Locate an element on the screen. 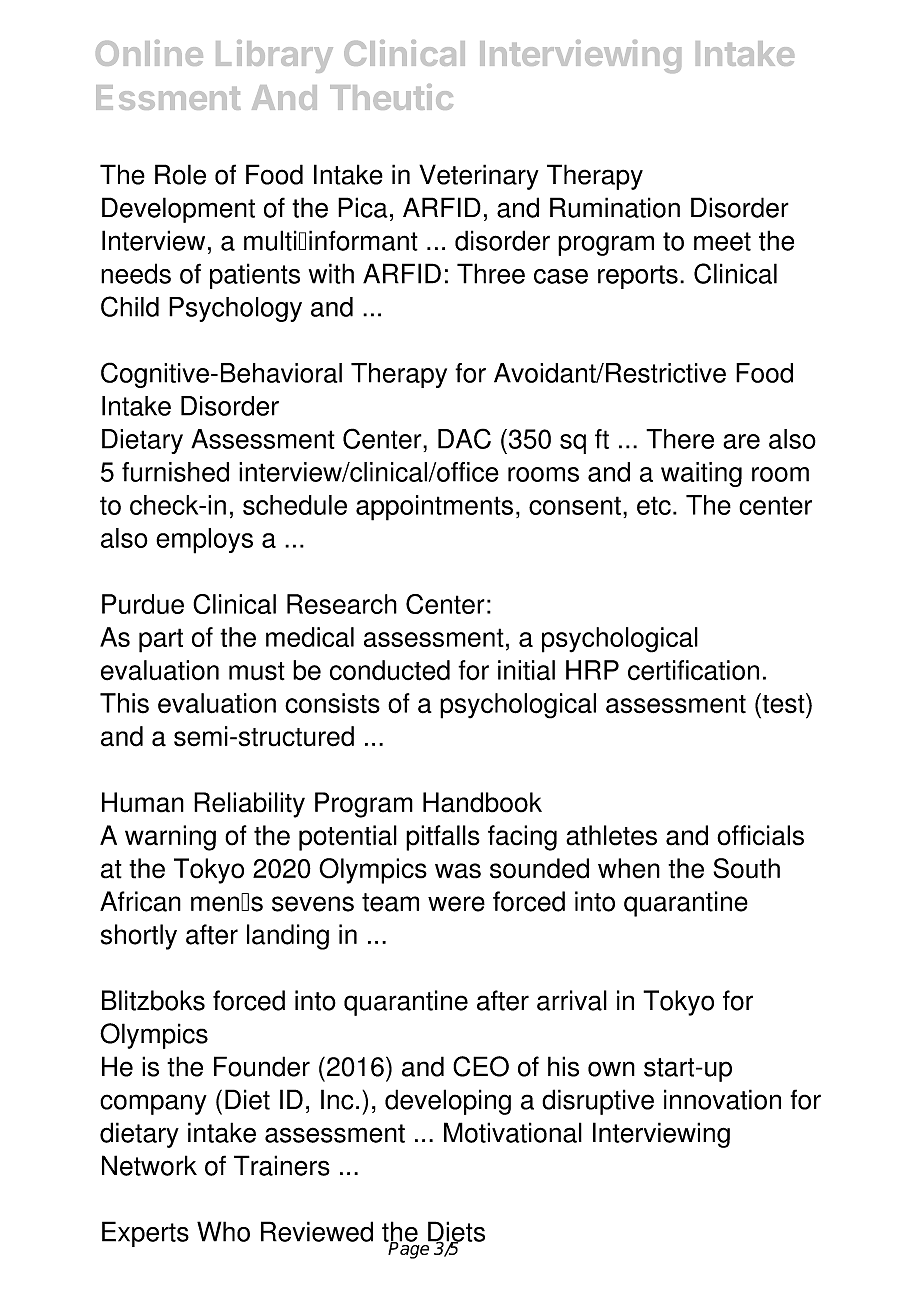 This screenshot has width=924, height=1311. South is located at coordinates (746, 868).
